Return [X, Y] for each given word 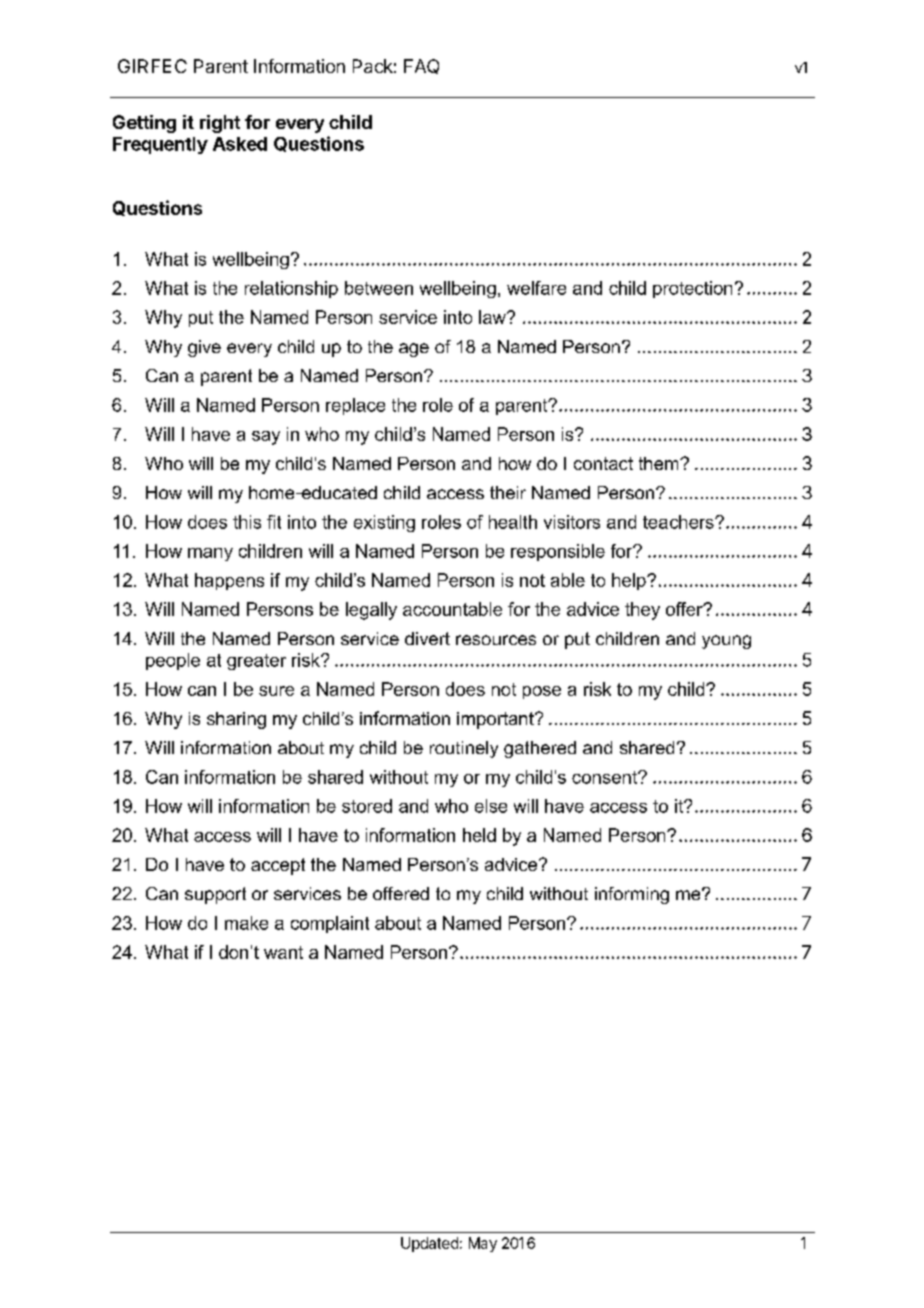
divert [427, 638]
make [246, 923]
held [479, 835]
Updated [429, 1244]
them [660, 463]
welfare [536, 288]
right [220, 124]
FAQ [421, 66]
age [414, 350]
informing [632, 895]
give [204, 348]
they [642, 611]
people [173, 661]
